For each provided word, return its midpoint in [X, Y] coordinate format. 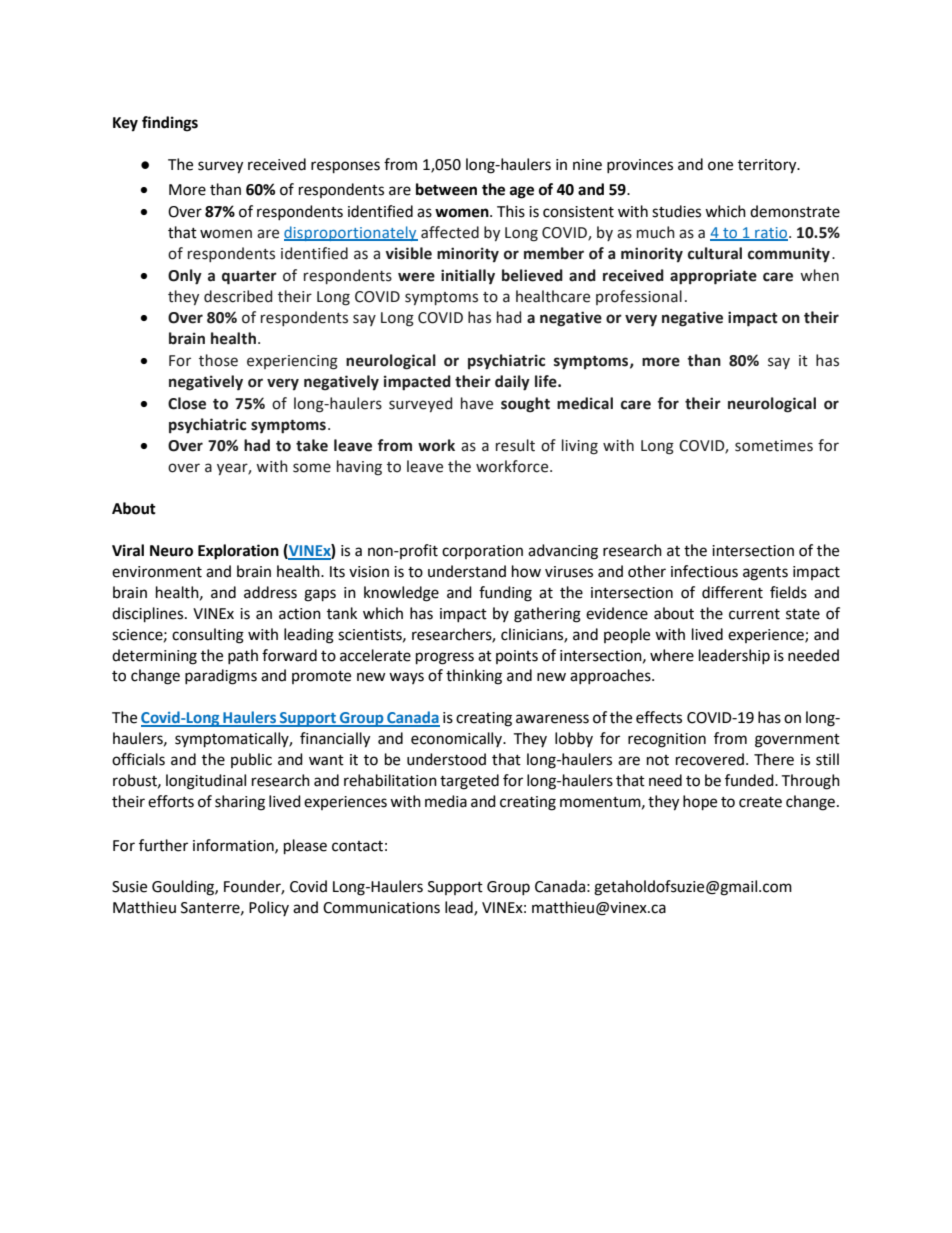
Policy [269, 908]
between [446, 189]
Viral [128, 550]
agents [765, 574]
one [720, 166]
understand [467, 571]
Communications [381, 908]
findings [170, 124]
